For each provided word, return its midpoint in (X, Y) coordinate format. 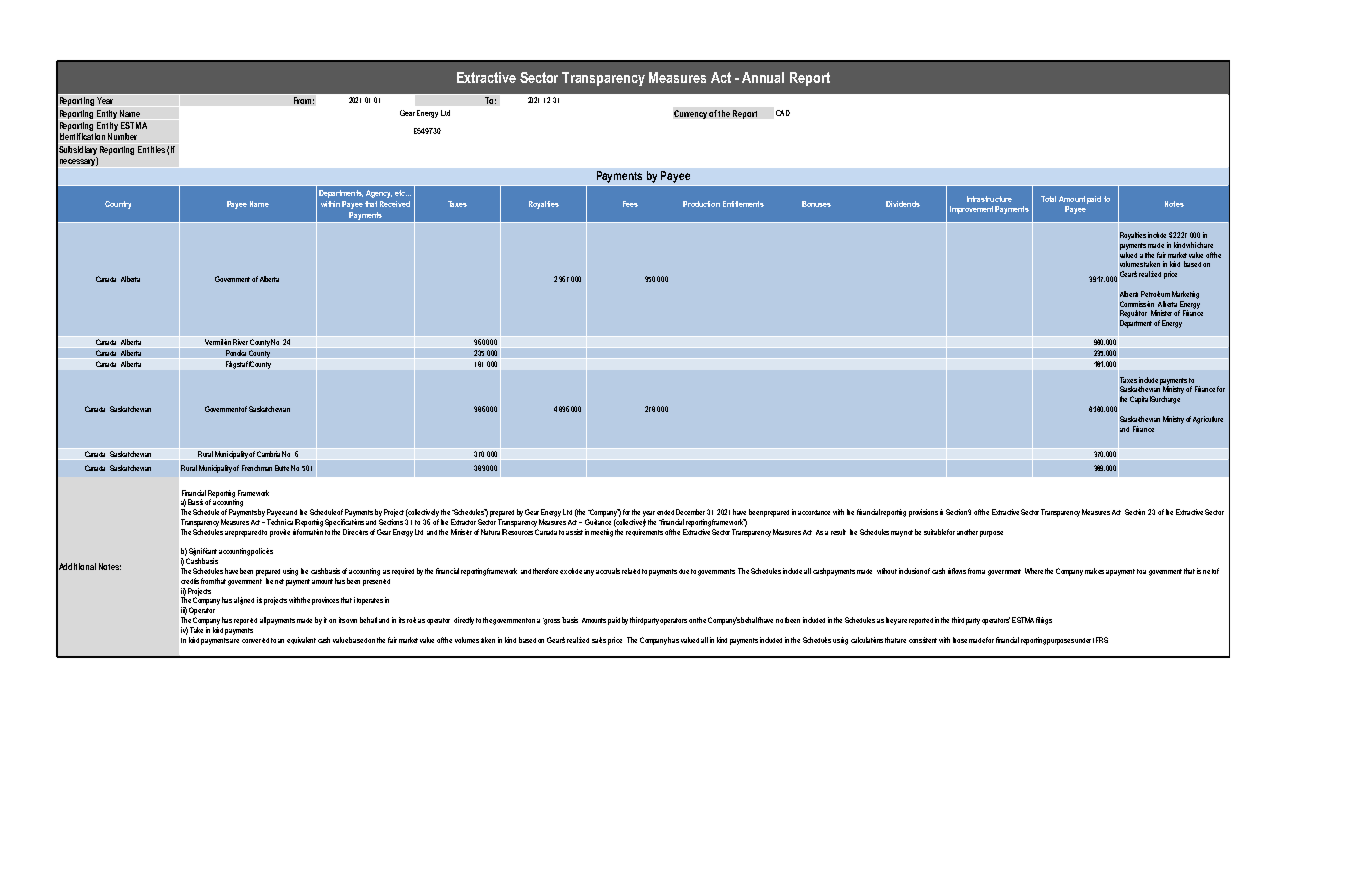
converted (255, 640)
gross (553, 621)
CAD (783, 113)
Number (122, 136)
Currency (690, 114)
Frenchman (257, 468)
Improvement (971, 210)
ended (665, 512)
